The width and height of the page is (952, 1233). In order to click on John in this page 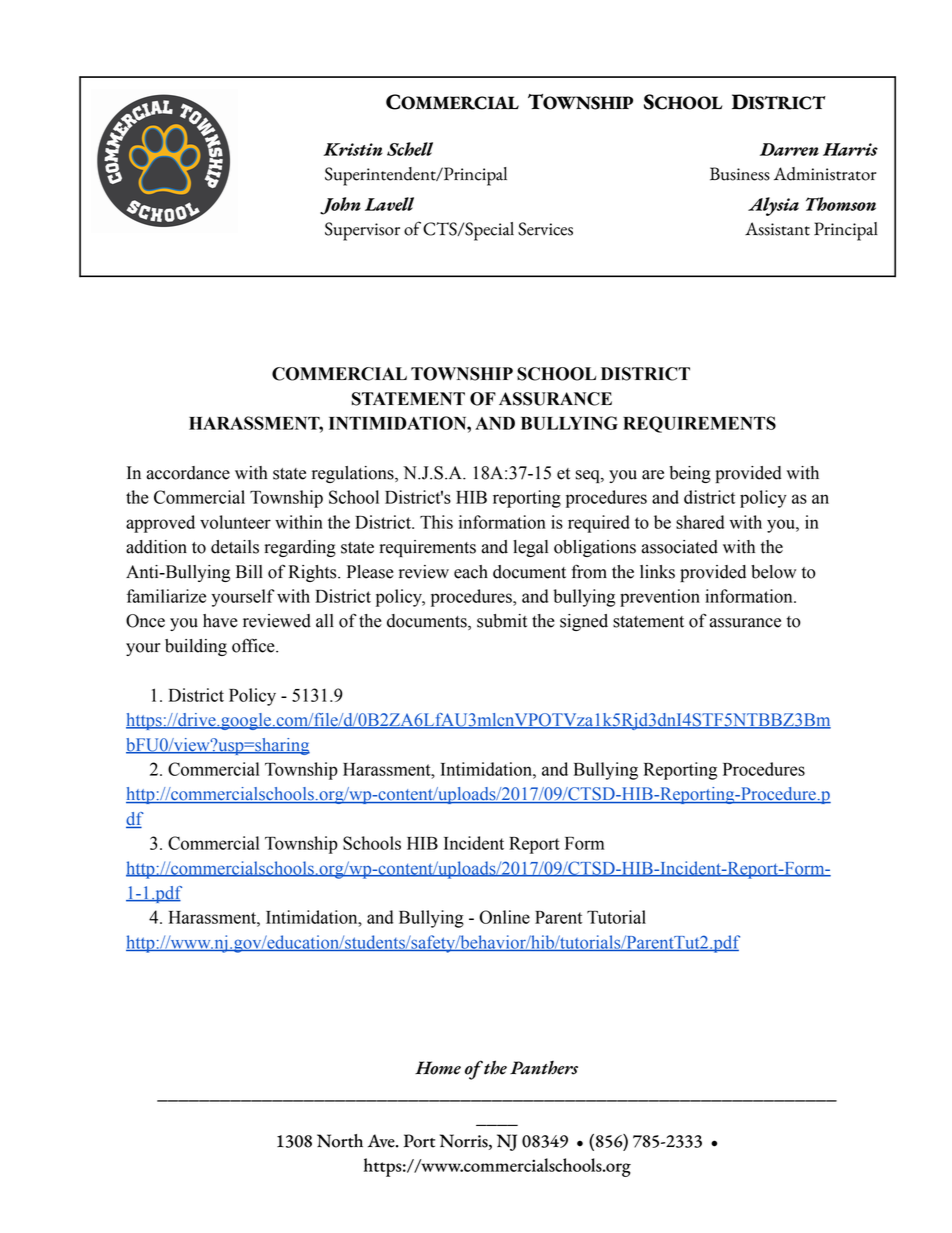, I will do `click(340, 206)`.
